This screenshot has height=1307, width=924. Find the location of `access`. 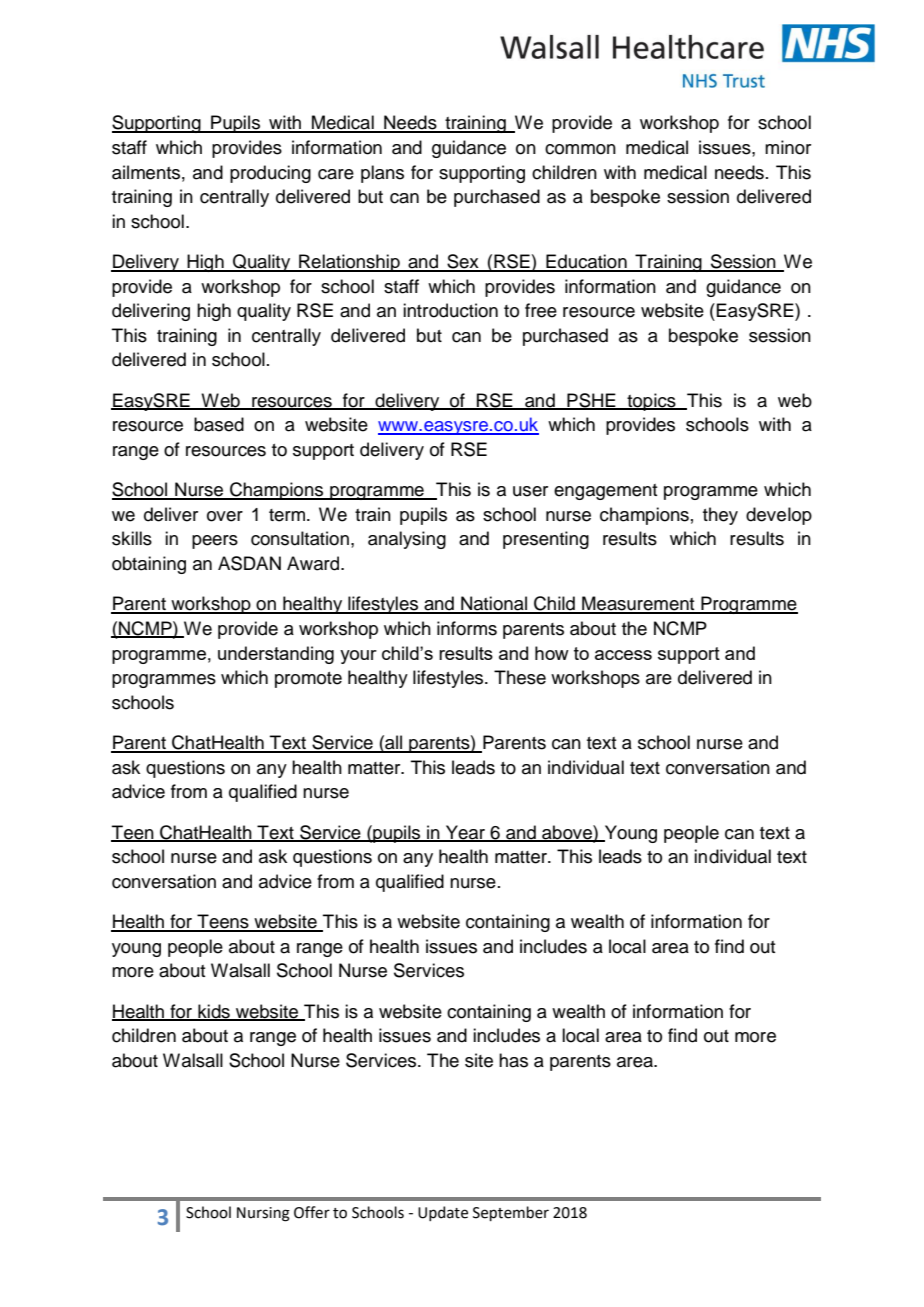

access is located at coordinates (623, 655).
